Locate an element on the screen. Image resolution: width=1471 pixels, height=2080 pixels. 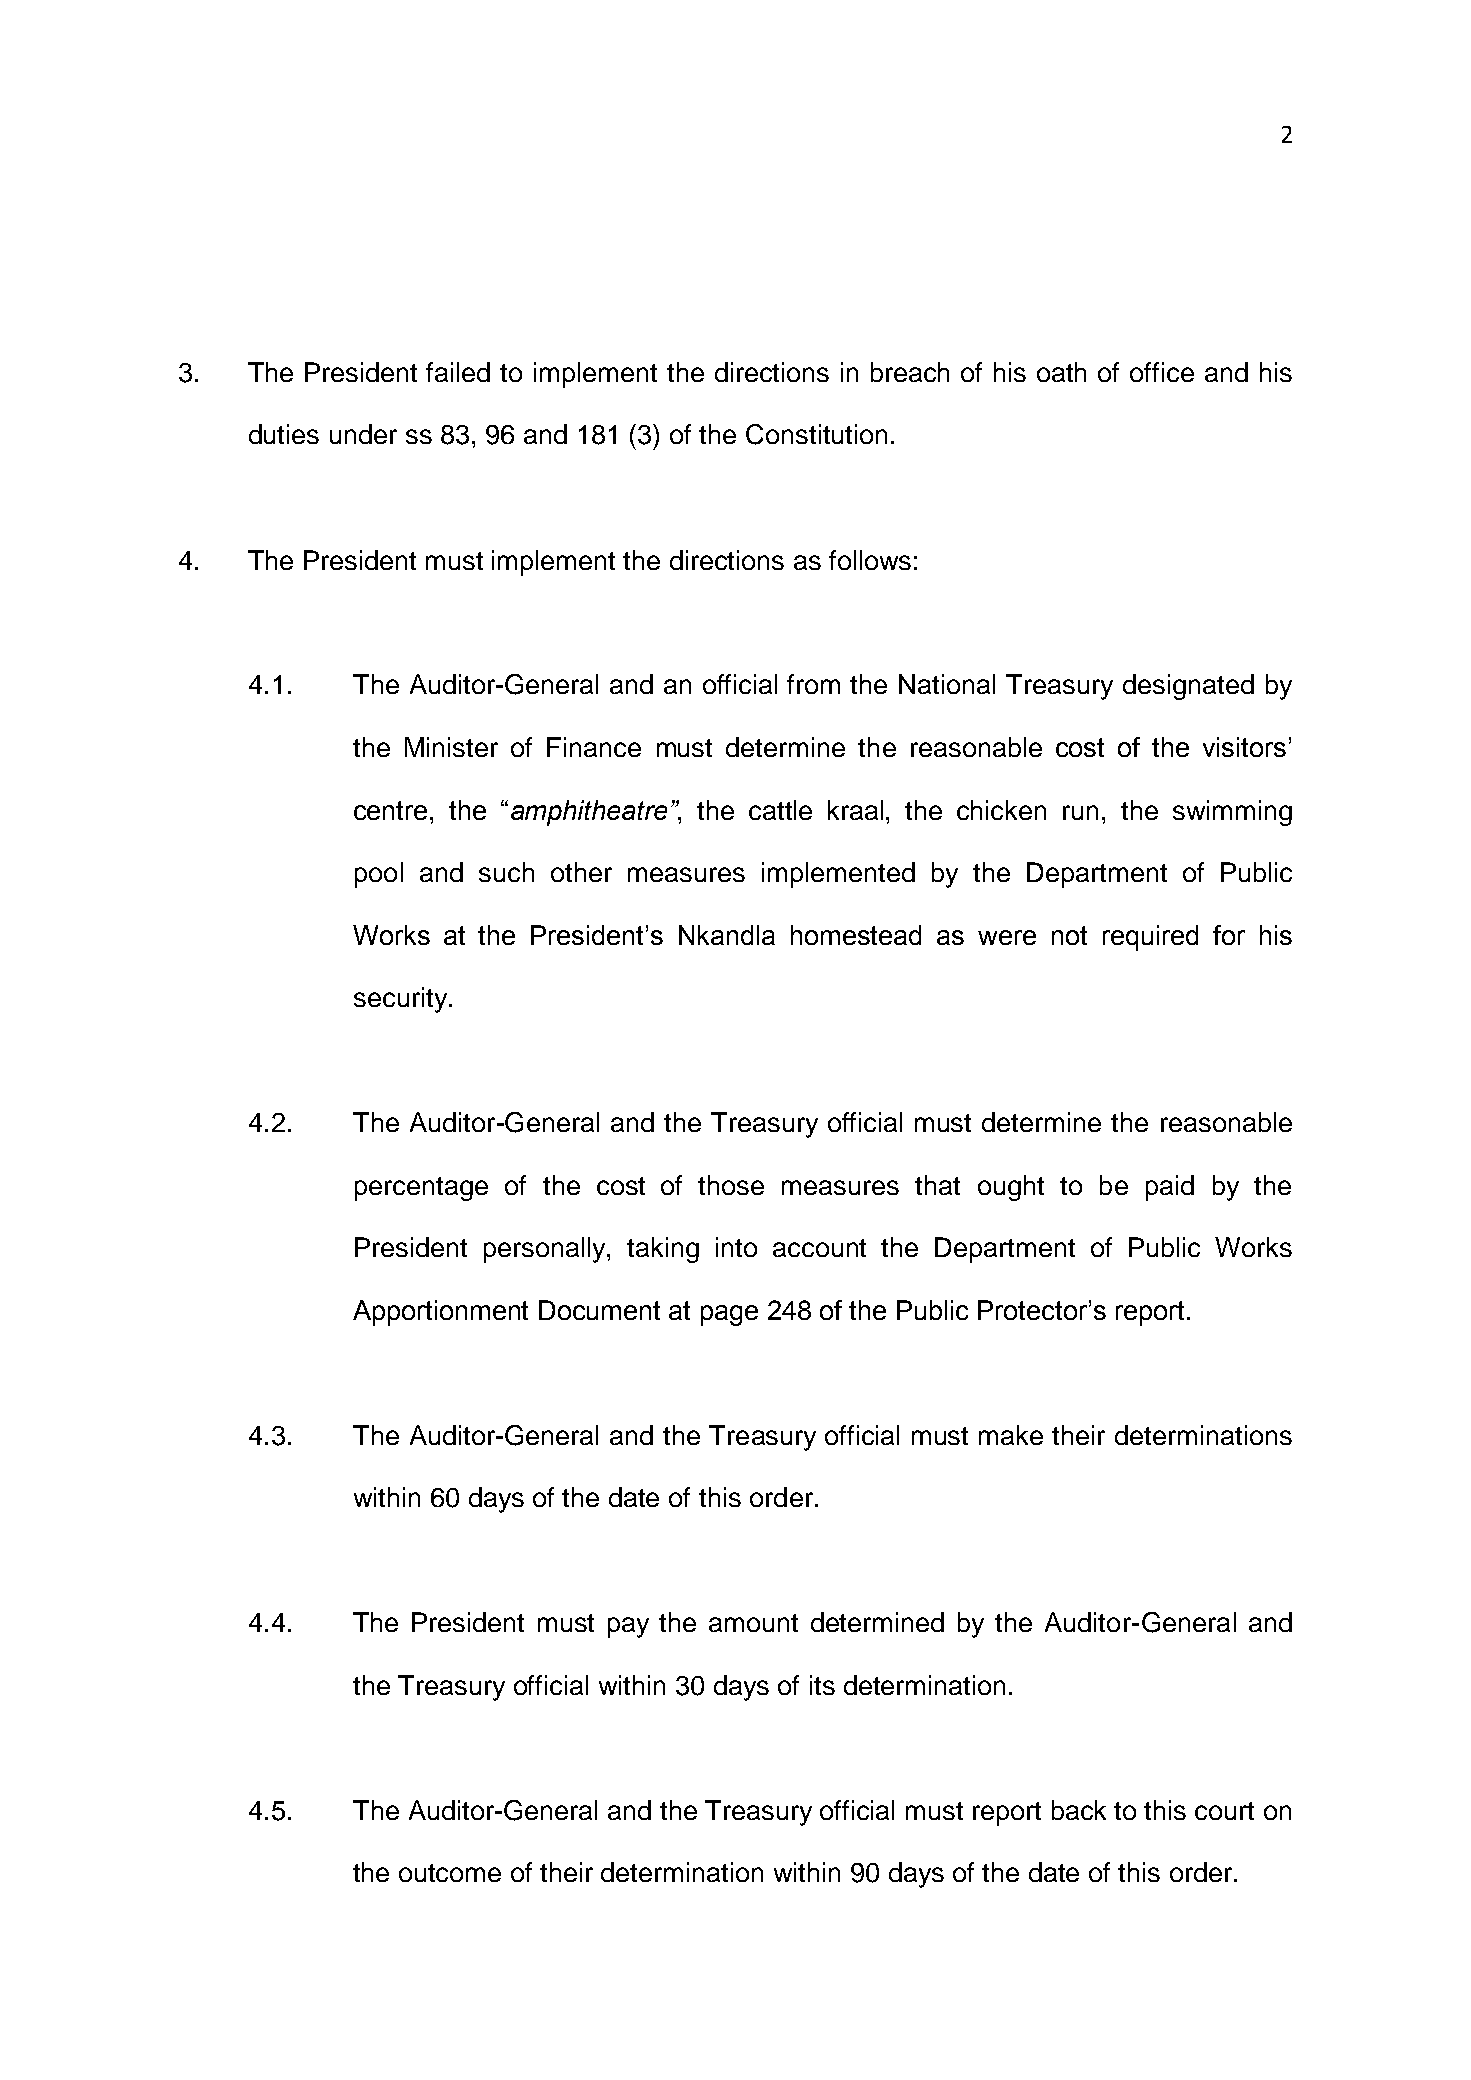
outcome is located at coordinates (450, 1873).
